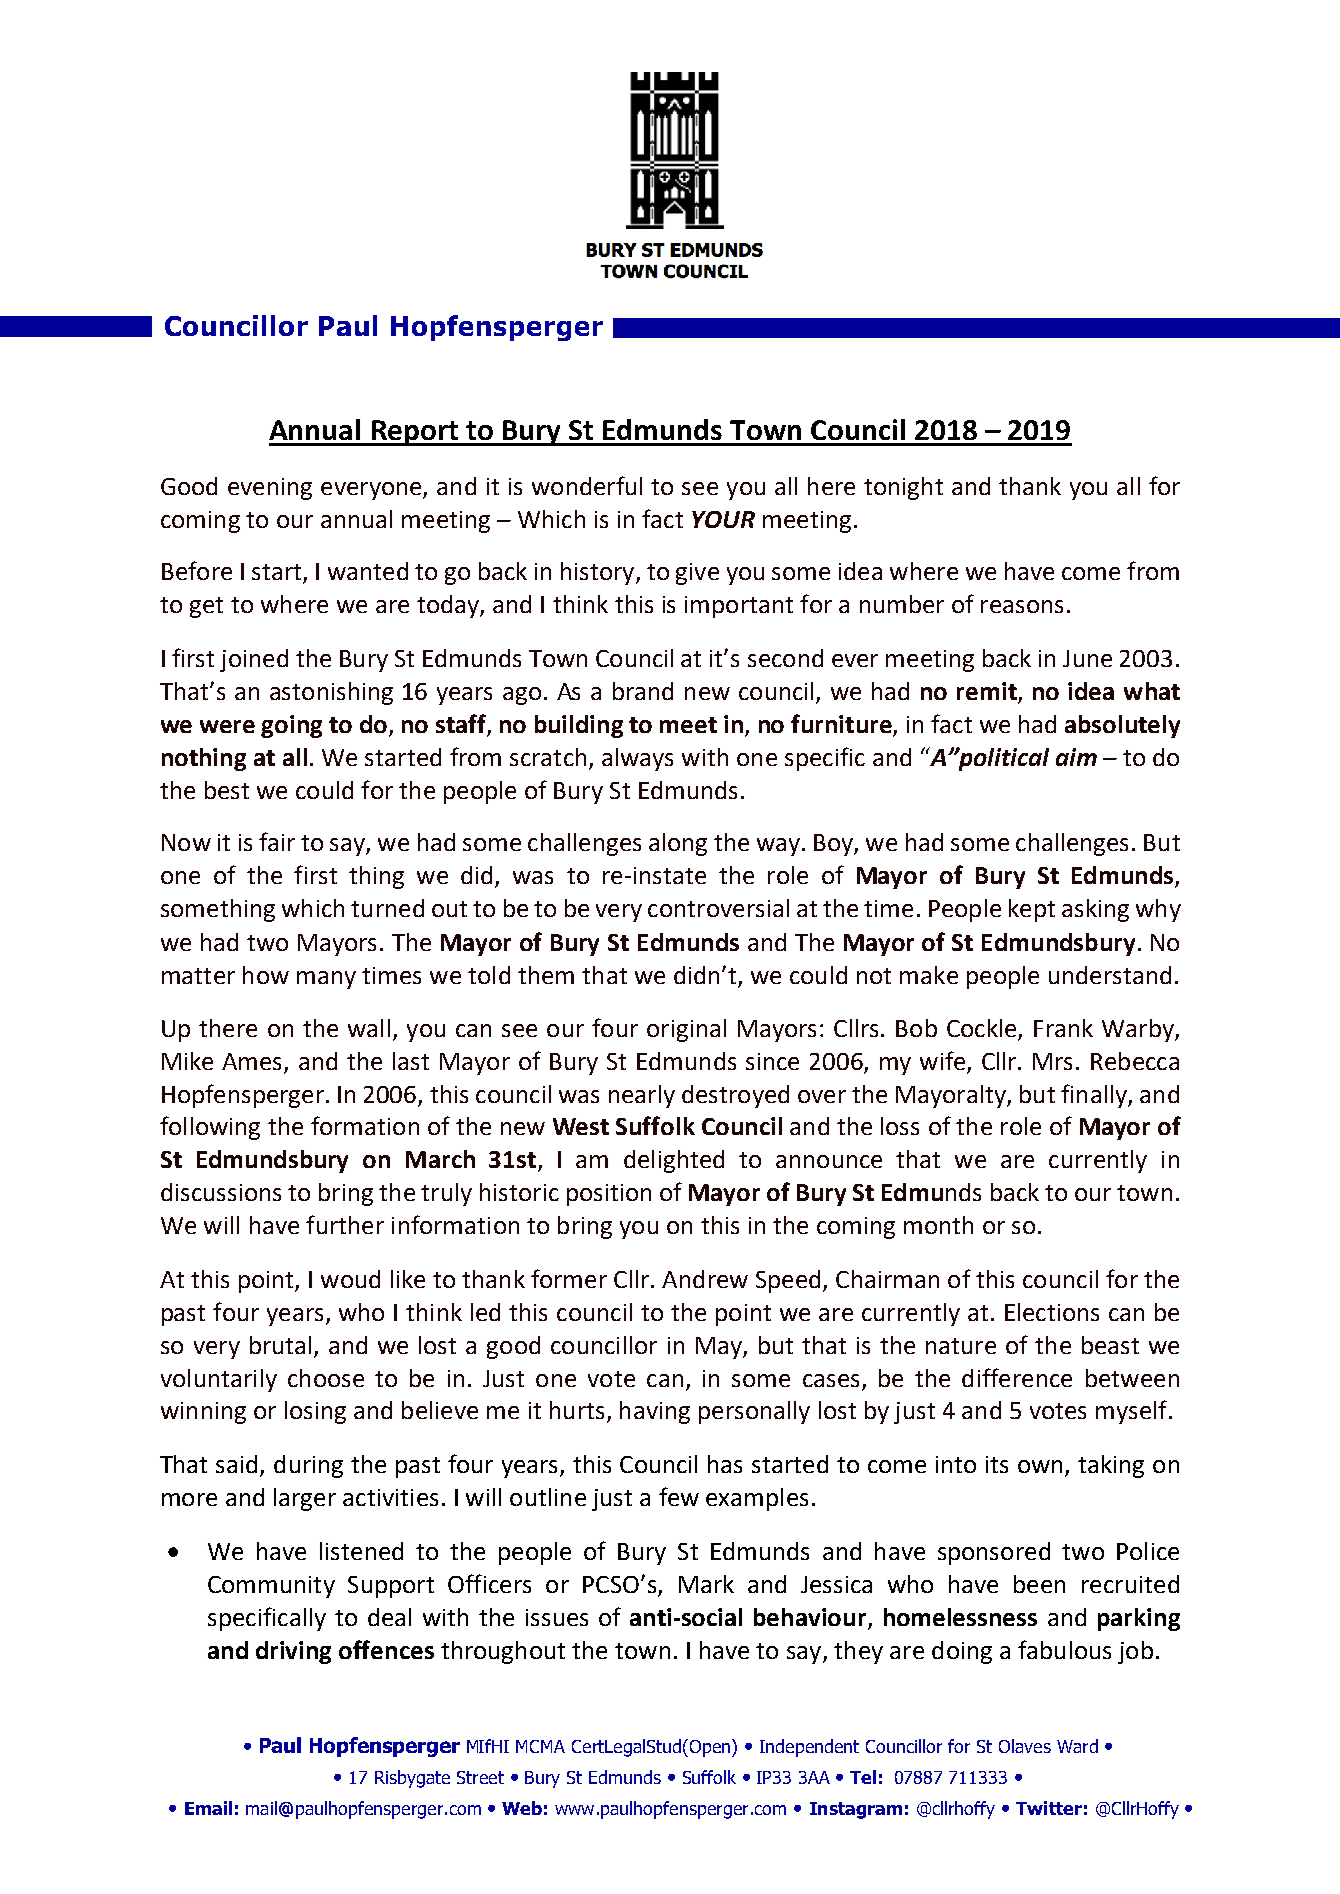 The width and height of the screenshot is (1340, 1894). Describe the element at coordinates (642, 1096) in the screenshot. I see `nearly` at that location.
